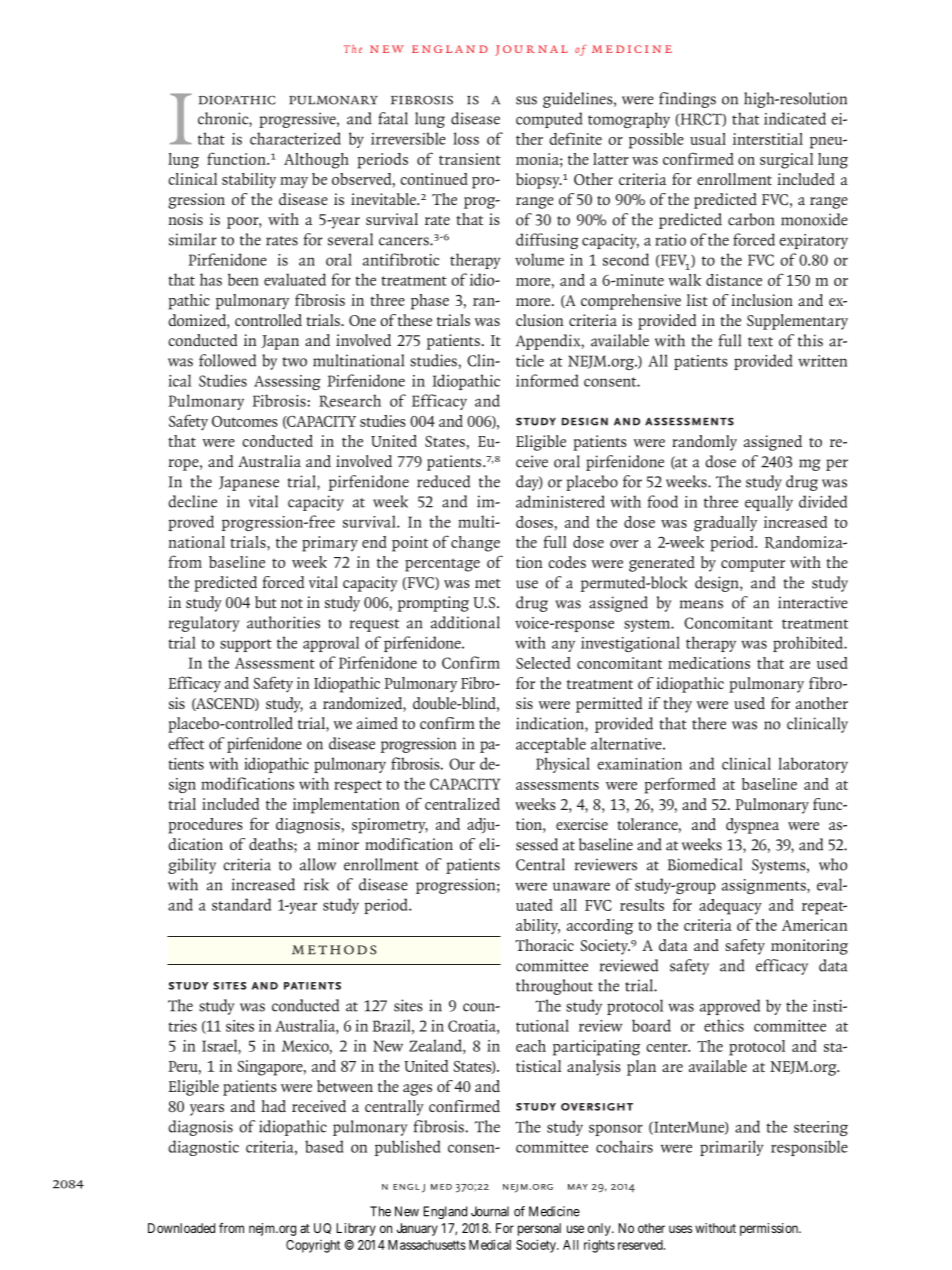  What do you see at coordinates (547, 380) in the document?
I see `informed` at bounding box center [547, 380].
